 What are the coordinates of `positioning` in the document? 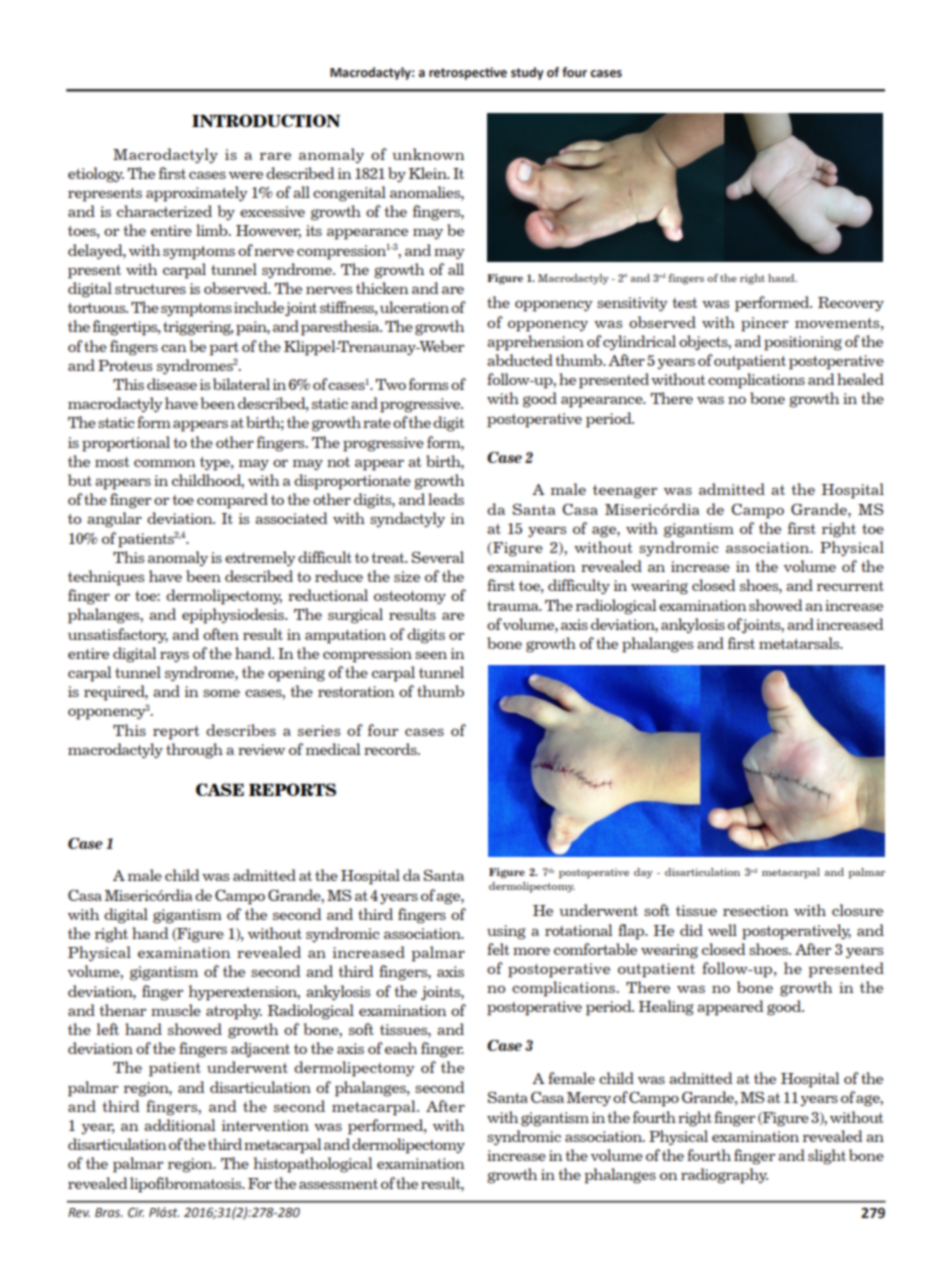 It's located at (803, 343).
